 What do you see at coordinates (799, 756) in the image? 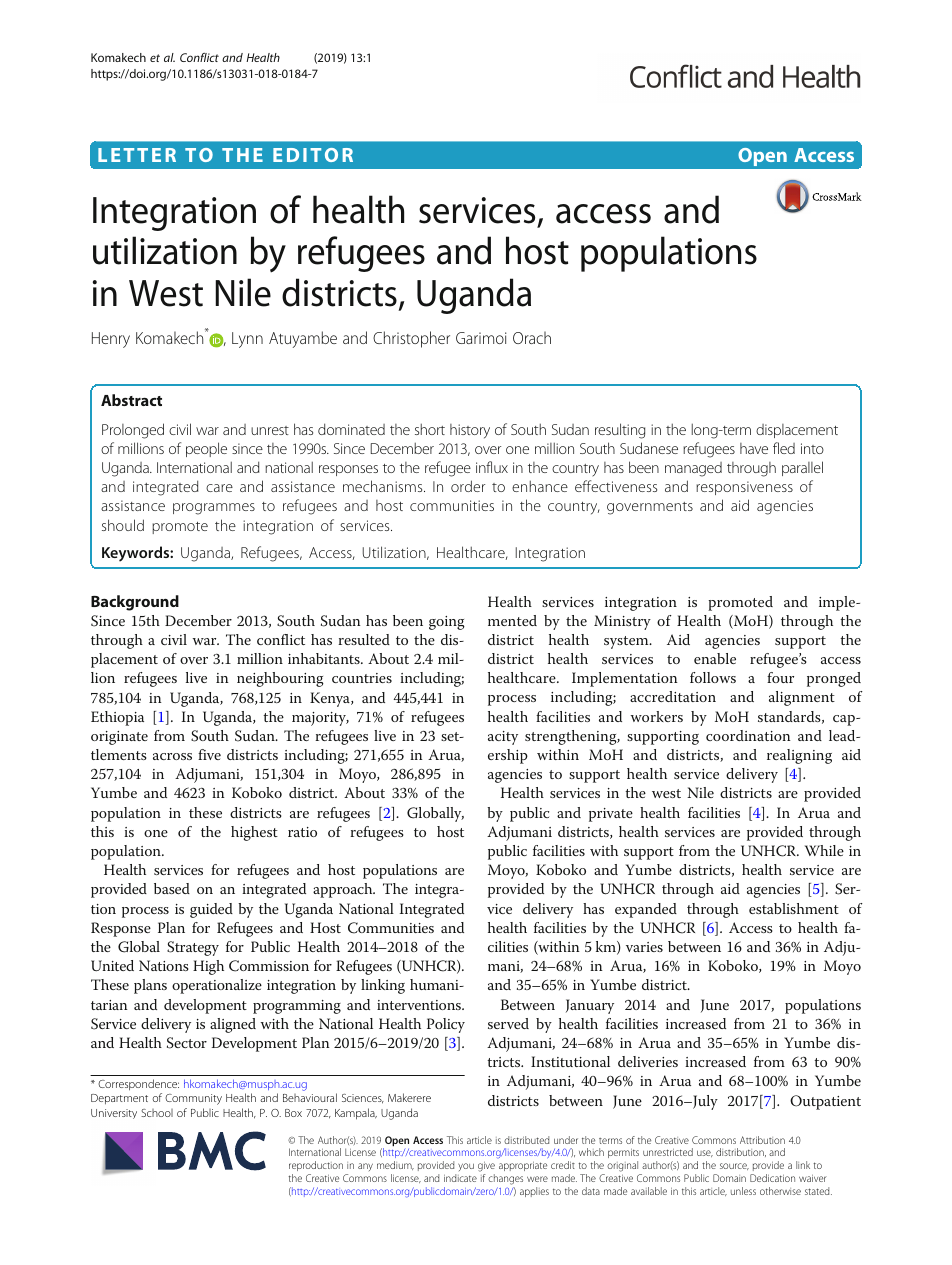
I see `realigning` at bounding box center [799, 756].
